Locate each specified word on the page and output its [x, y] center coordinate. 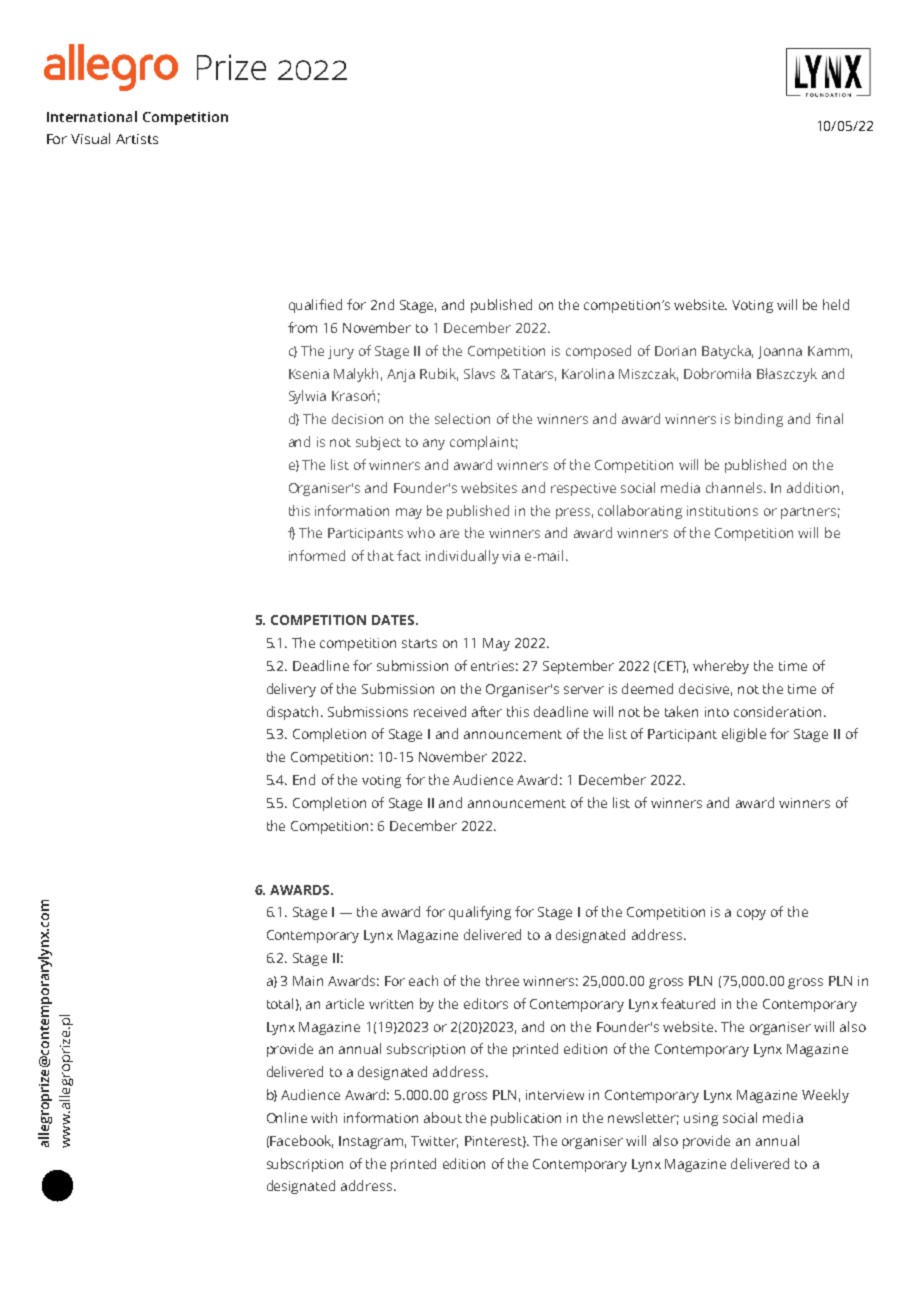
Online [287, 1117]
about [443, 1117]
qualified [315, 306]
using [701, 1119]
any [434, 444]
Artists [137, 139]
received [440, 711]
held [836, 304]
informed [317, 555]
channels [736, 487]
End [304, 779]
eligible [744, 735]
